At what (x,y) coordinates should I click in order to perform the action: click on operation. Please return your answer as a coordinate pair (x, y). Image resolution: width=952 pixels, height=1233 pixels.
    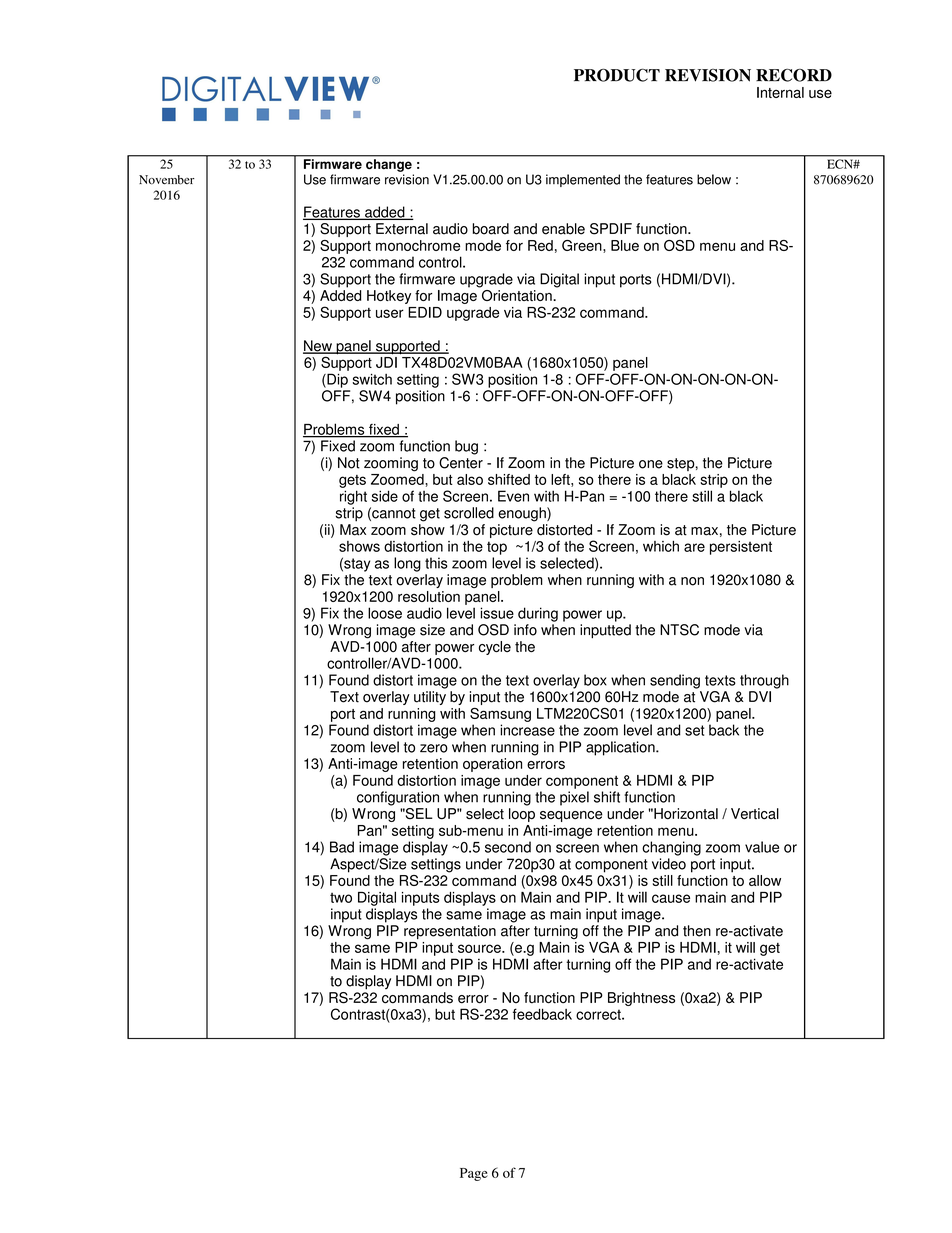
    Looking at the image, I should click on (492, 765).
